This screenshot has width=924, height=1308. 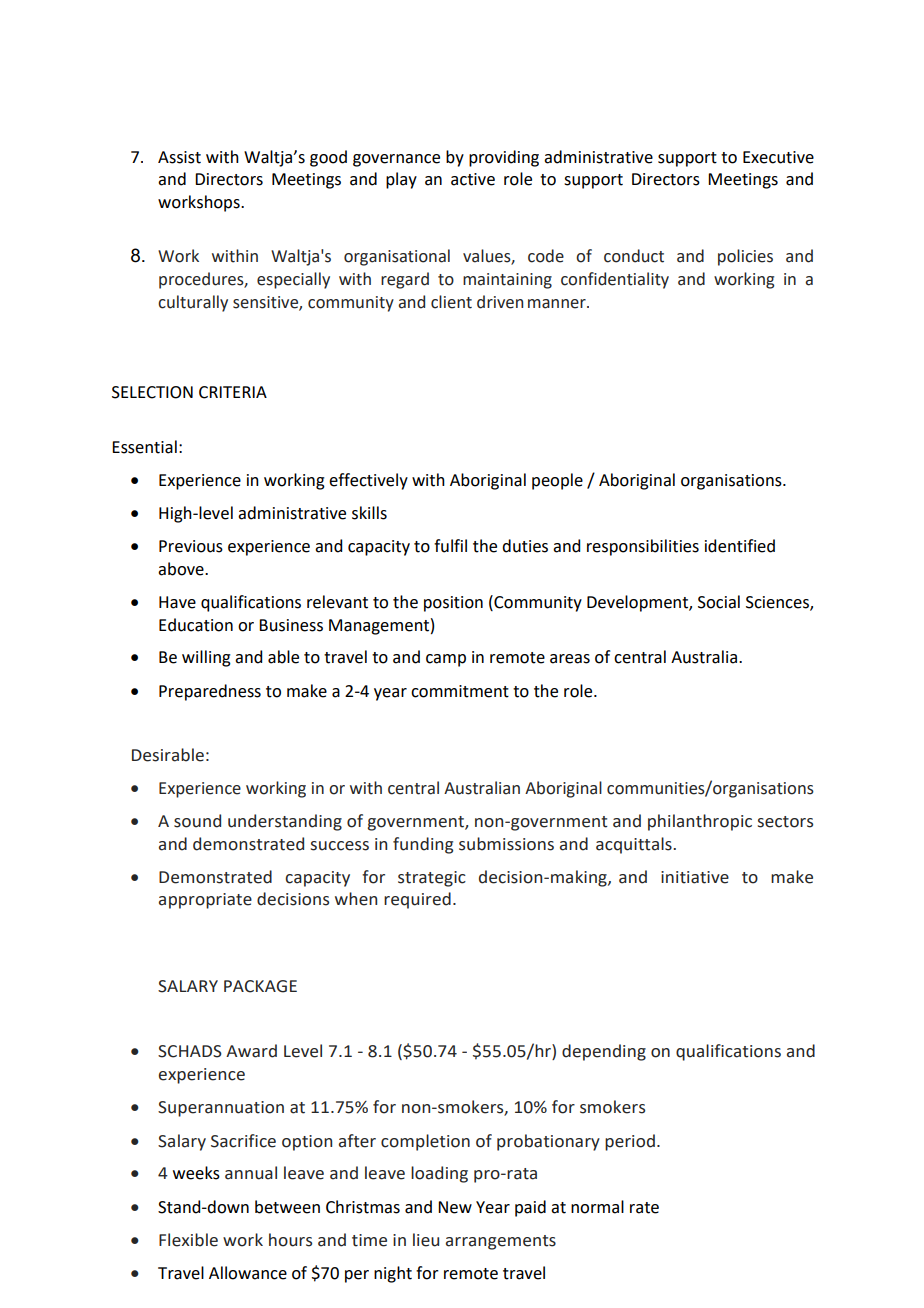 What do you see at coordinates (615, 280) in the screenshot?
I see `confidentiality` at bounding box center [615, 280].
